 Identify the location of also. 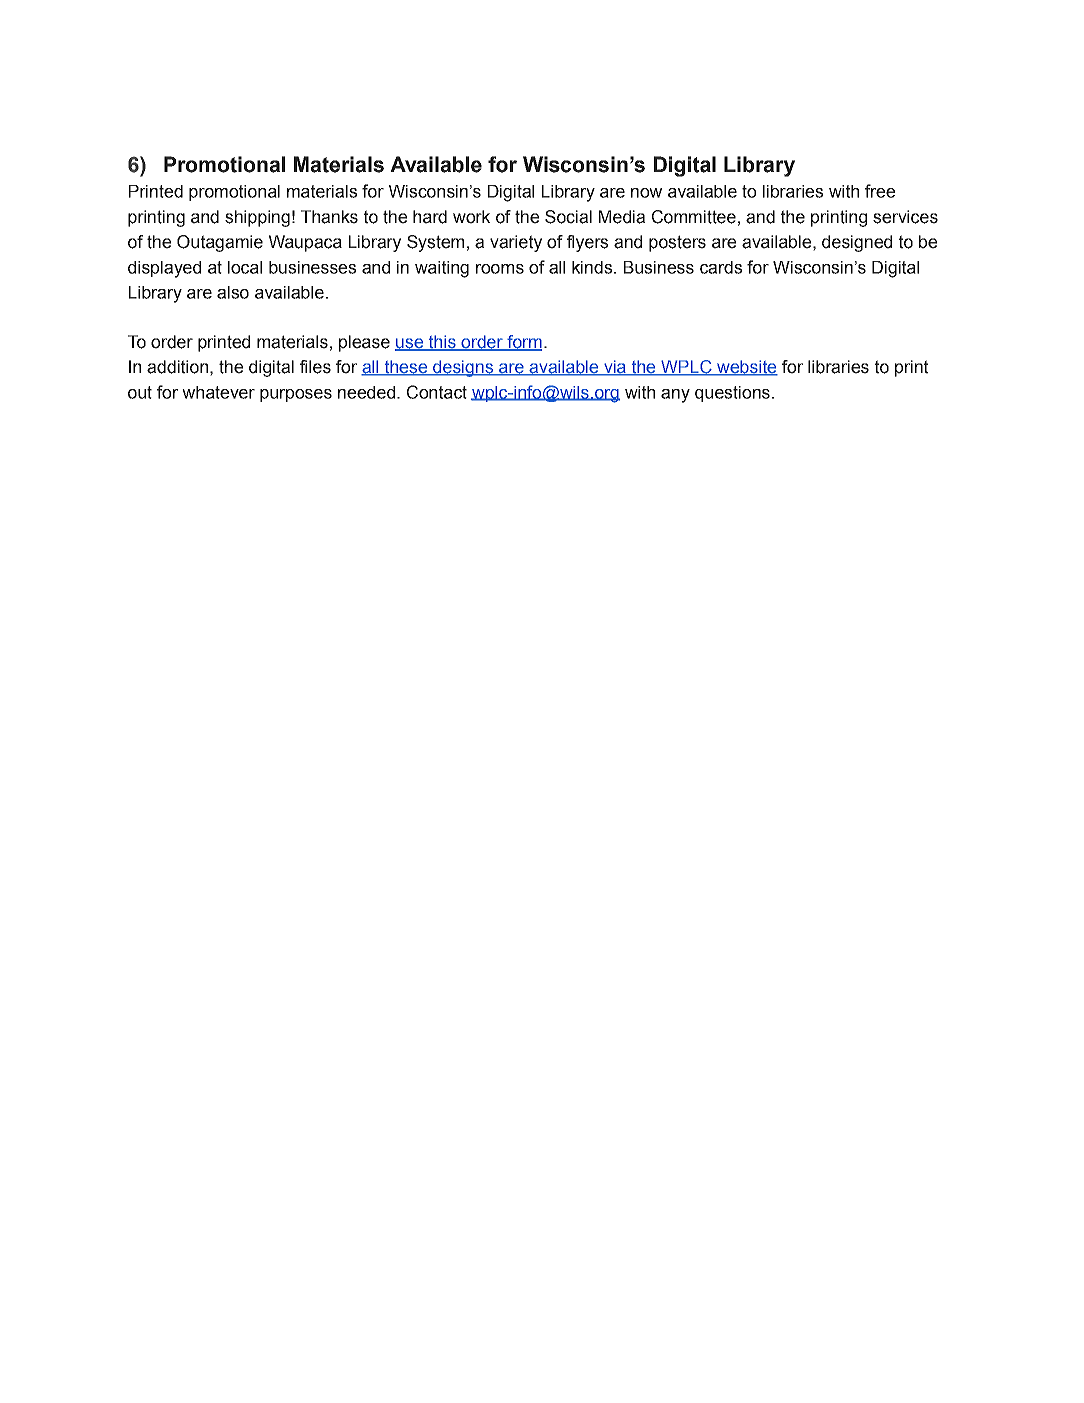
(233, 292).
